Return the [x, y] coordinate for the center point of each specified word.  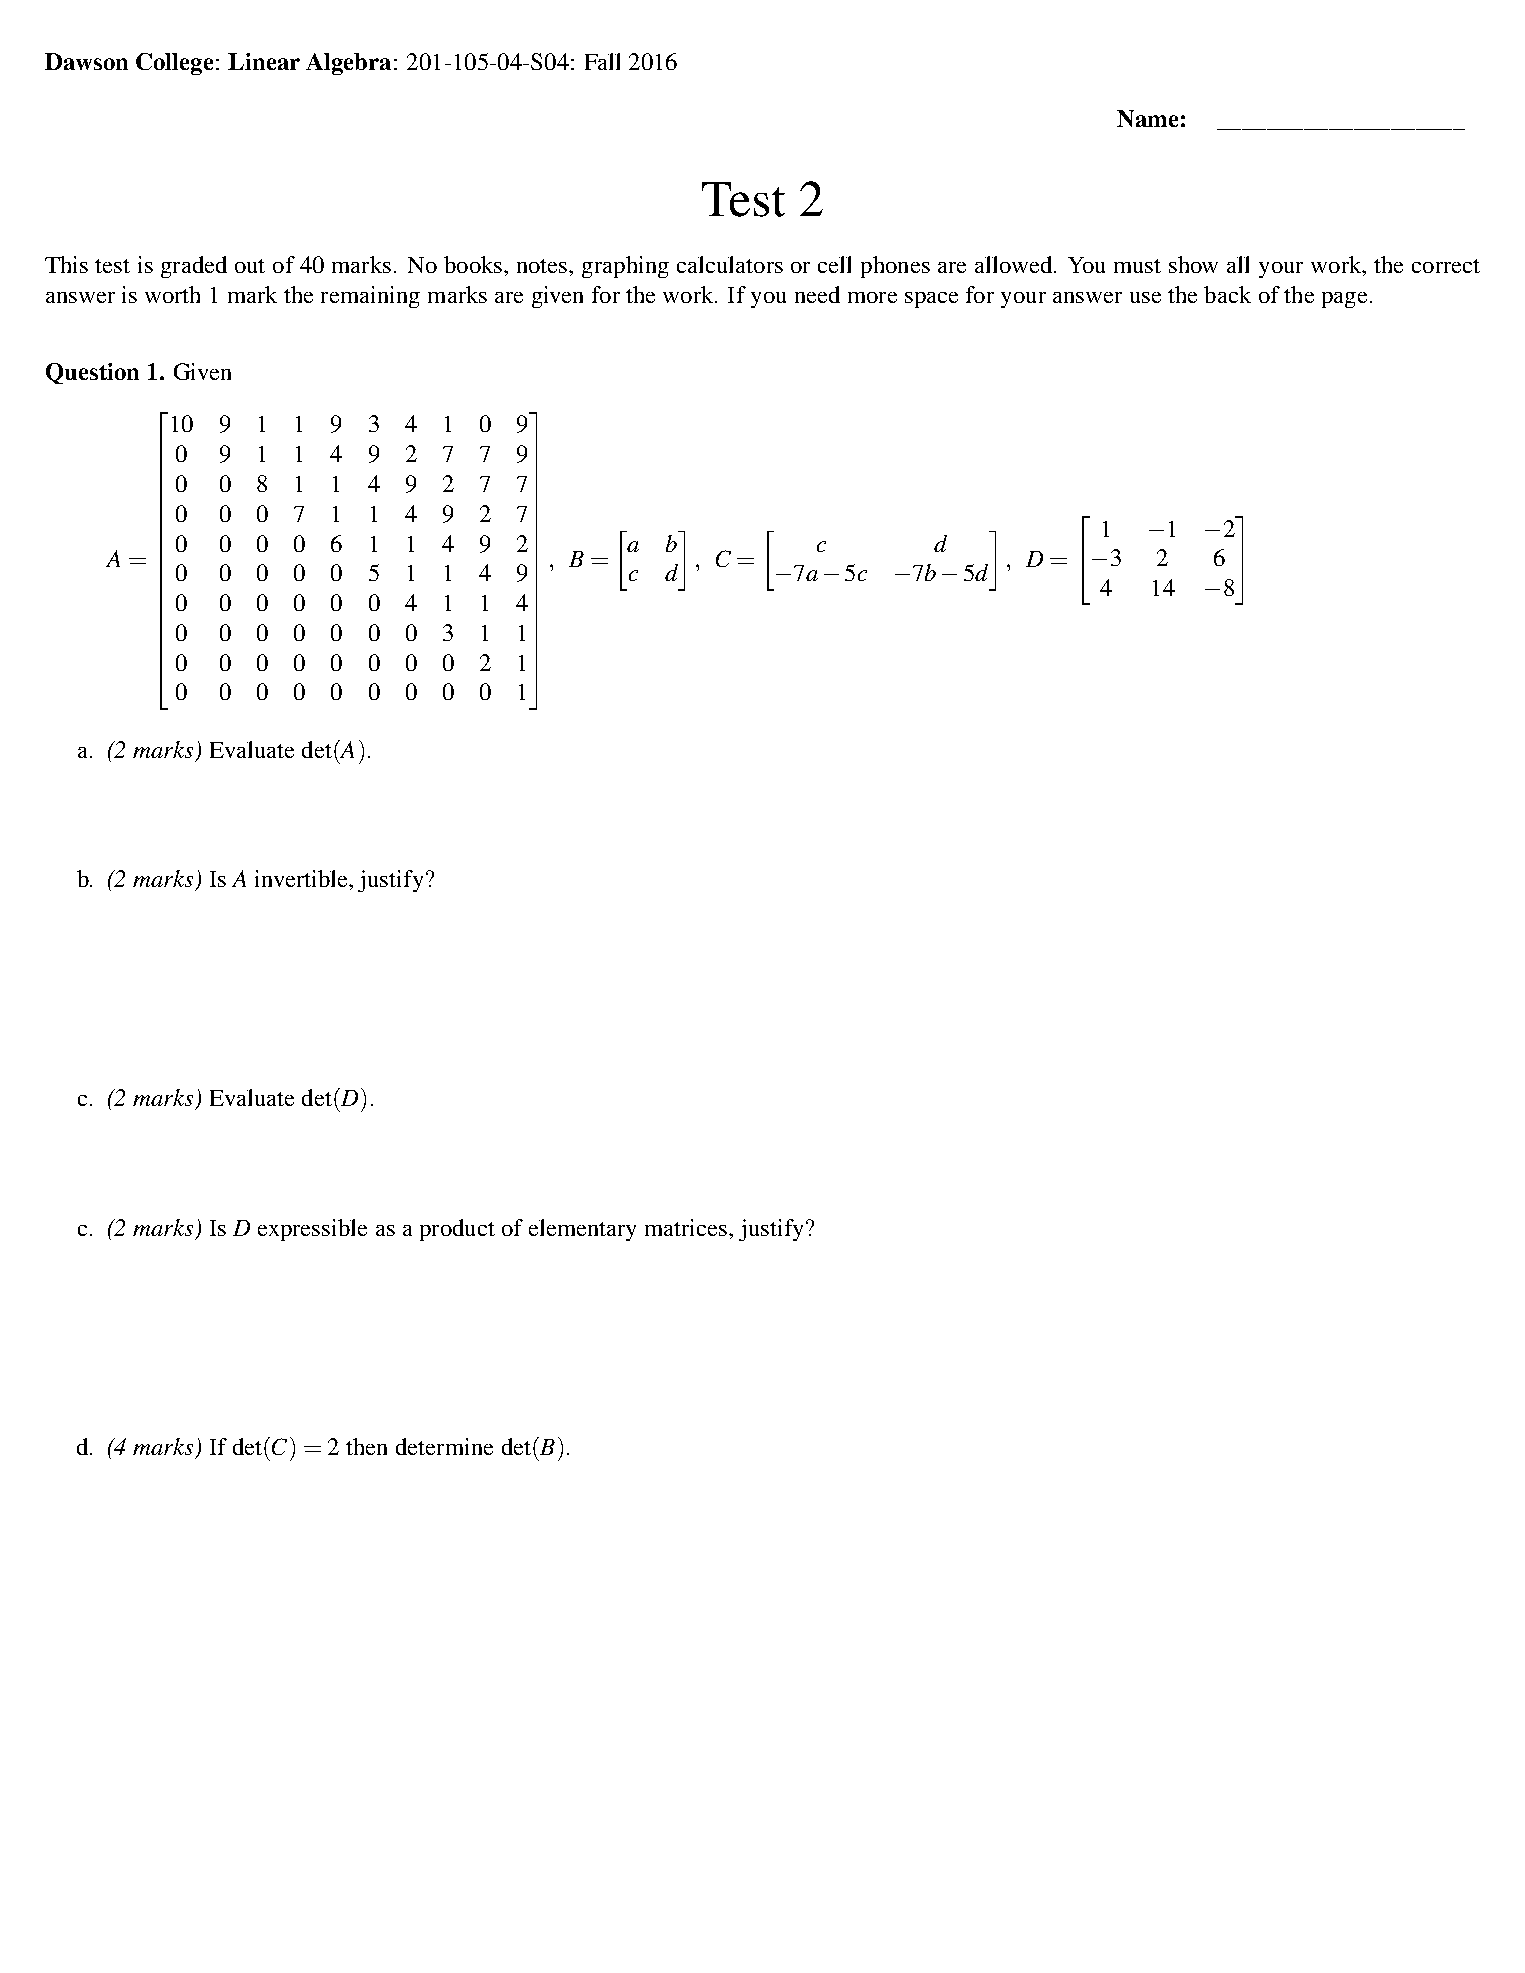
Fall [602, 61]
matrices [687, 1227]
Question [92, 373]
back [1227, 294]
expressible [312, 1230]
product [457, 1230]
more [872, 297]
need [817, 294]
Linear [264, 61]
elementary [582, 1230]
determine [444, 1446]
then [366, 1446]
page [1344, 300]
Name [1147, 118]
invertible [302, 878]
